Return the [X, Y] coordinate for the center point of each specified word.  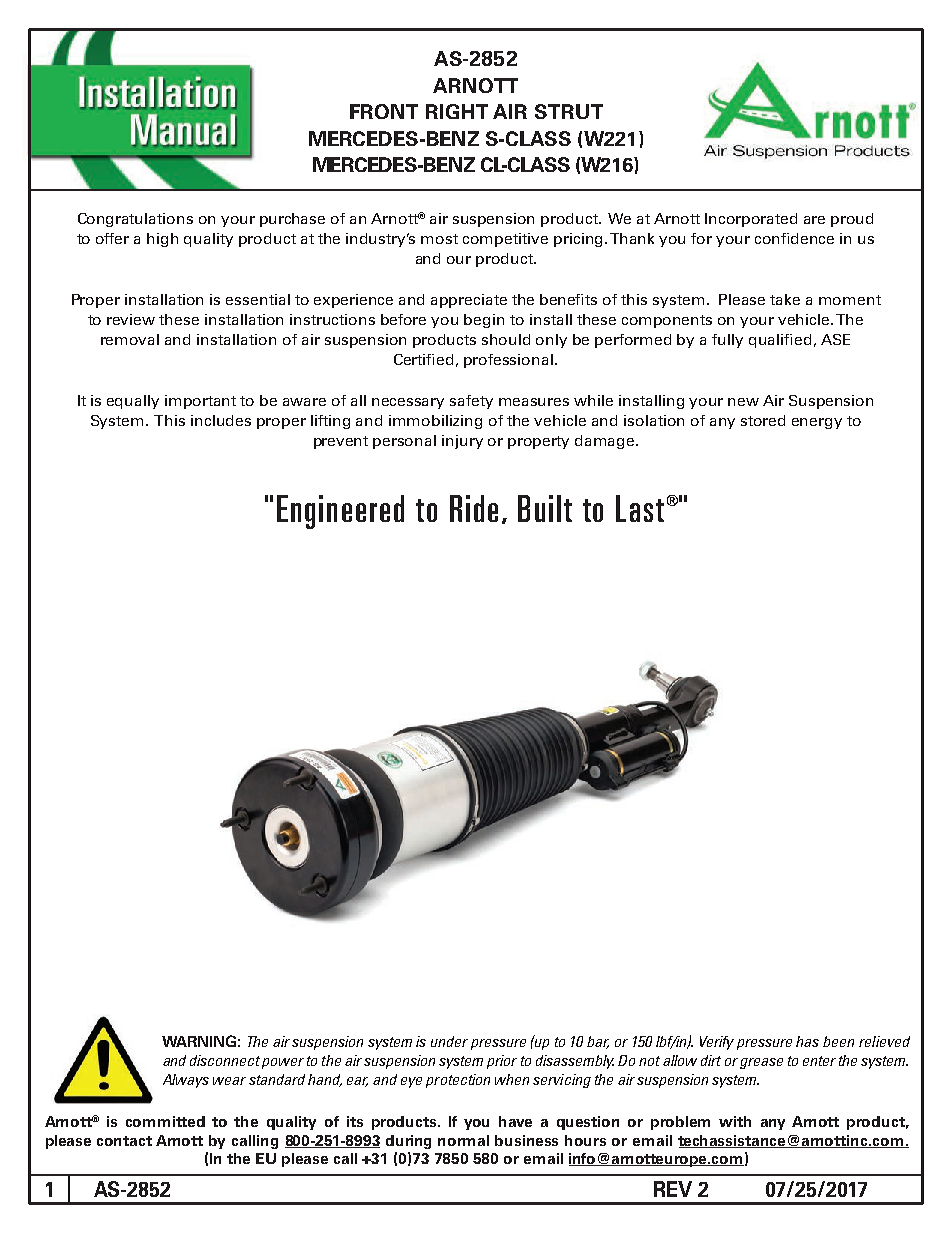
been [838, 1041]
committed [165, 1121]
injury [462, 442]
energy [817, 423]
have [515, 1121]
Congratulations [135, 220]
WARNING [199, 1041]
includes [221, 420]
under [449, 1041]
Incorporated [751, 220]
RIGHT [457, 111]
